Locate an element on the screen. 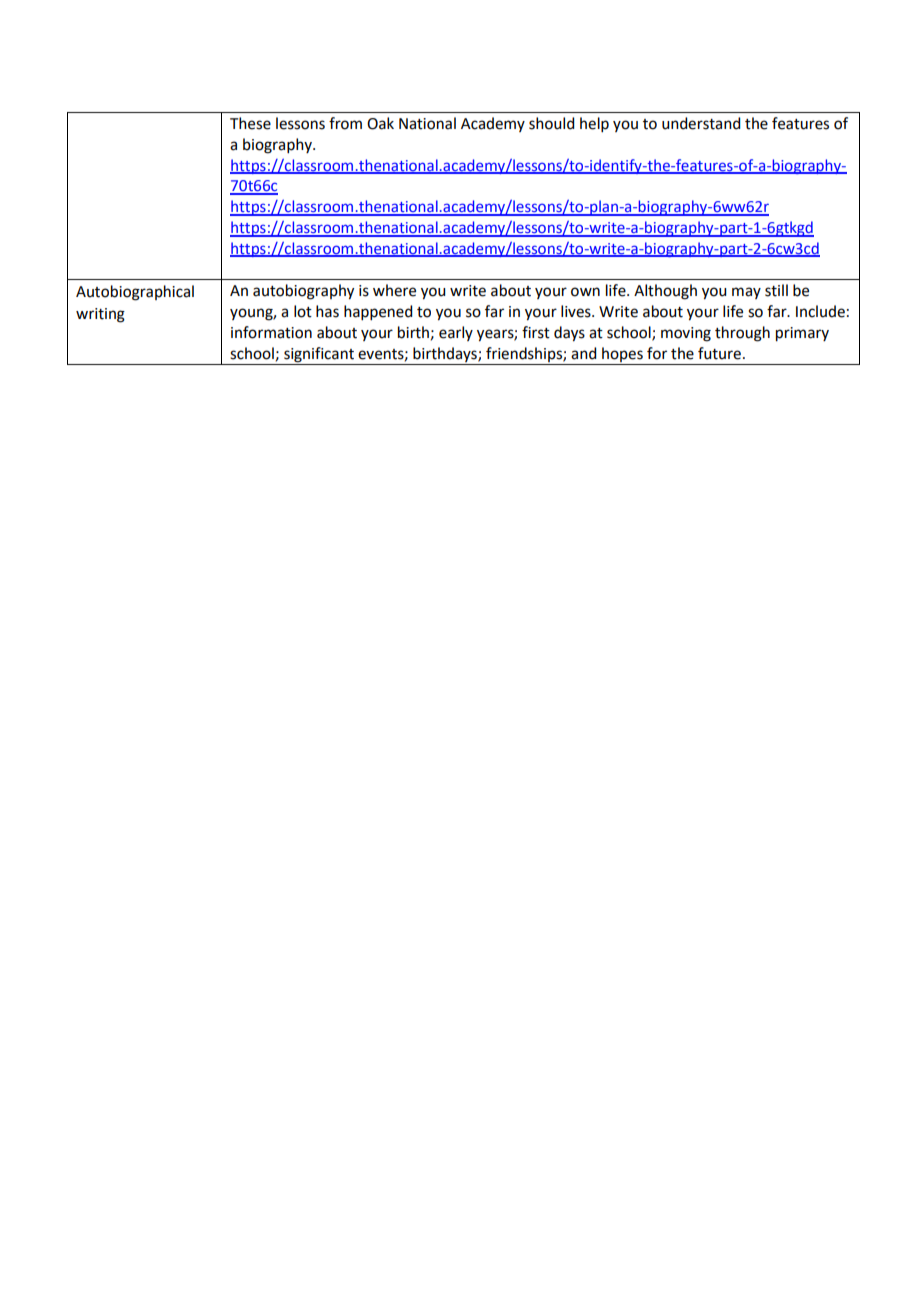 This screenshot has width=924, height=1308. Oak is located at coordinates (380, 123).
